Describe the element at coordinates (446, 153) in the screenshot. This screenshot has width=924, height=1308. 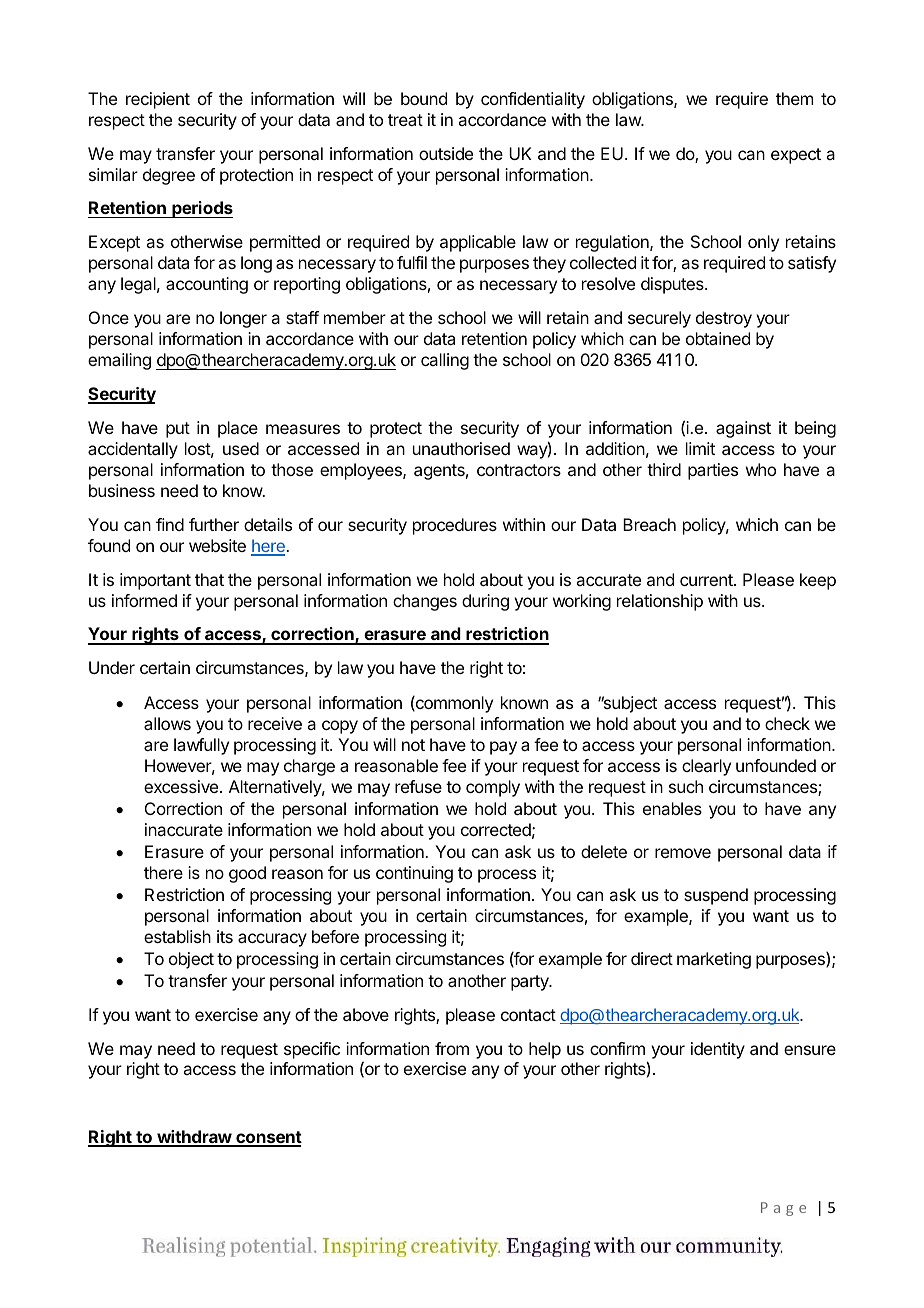
I see `outside` at that location.
